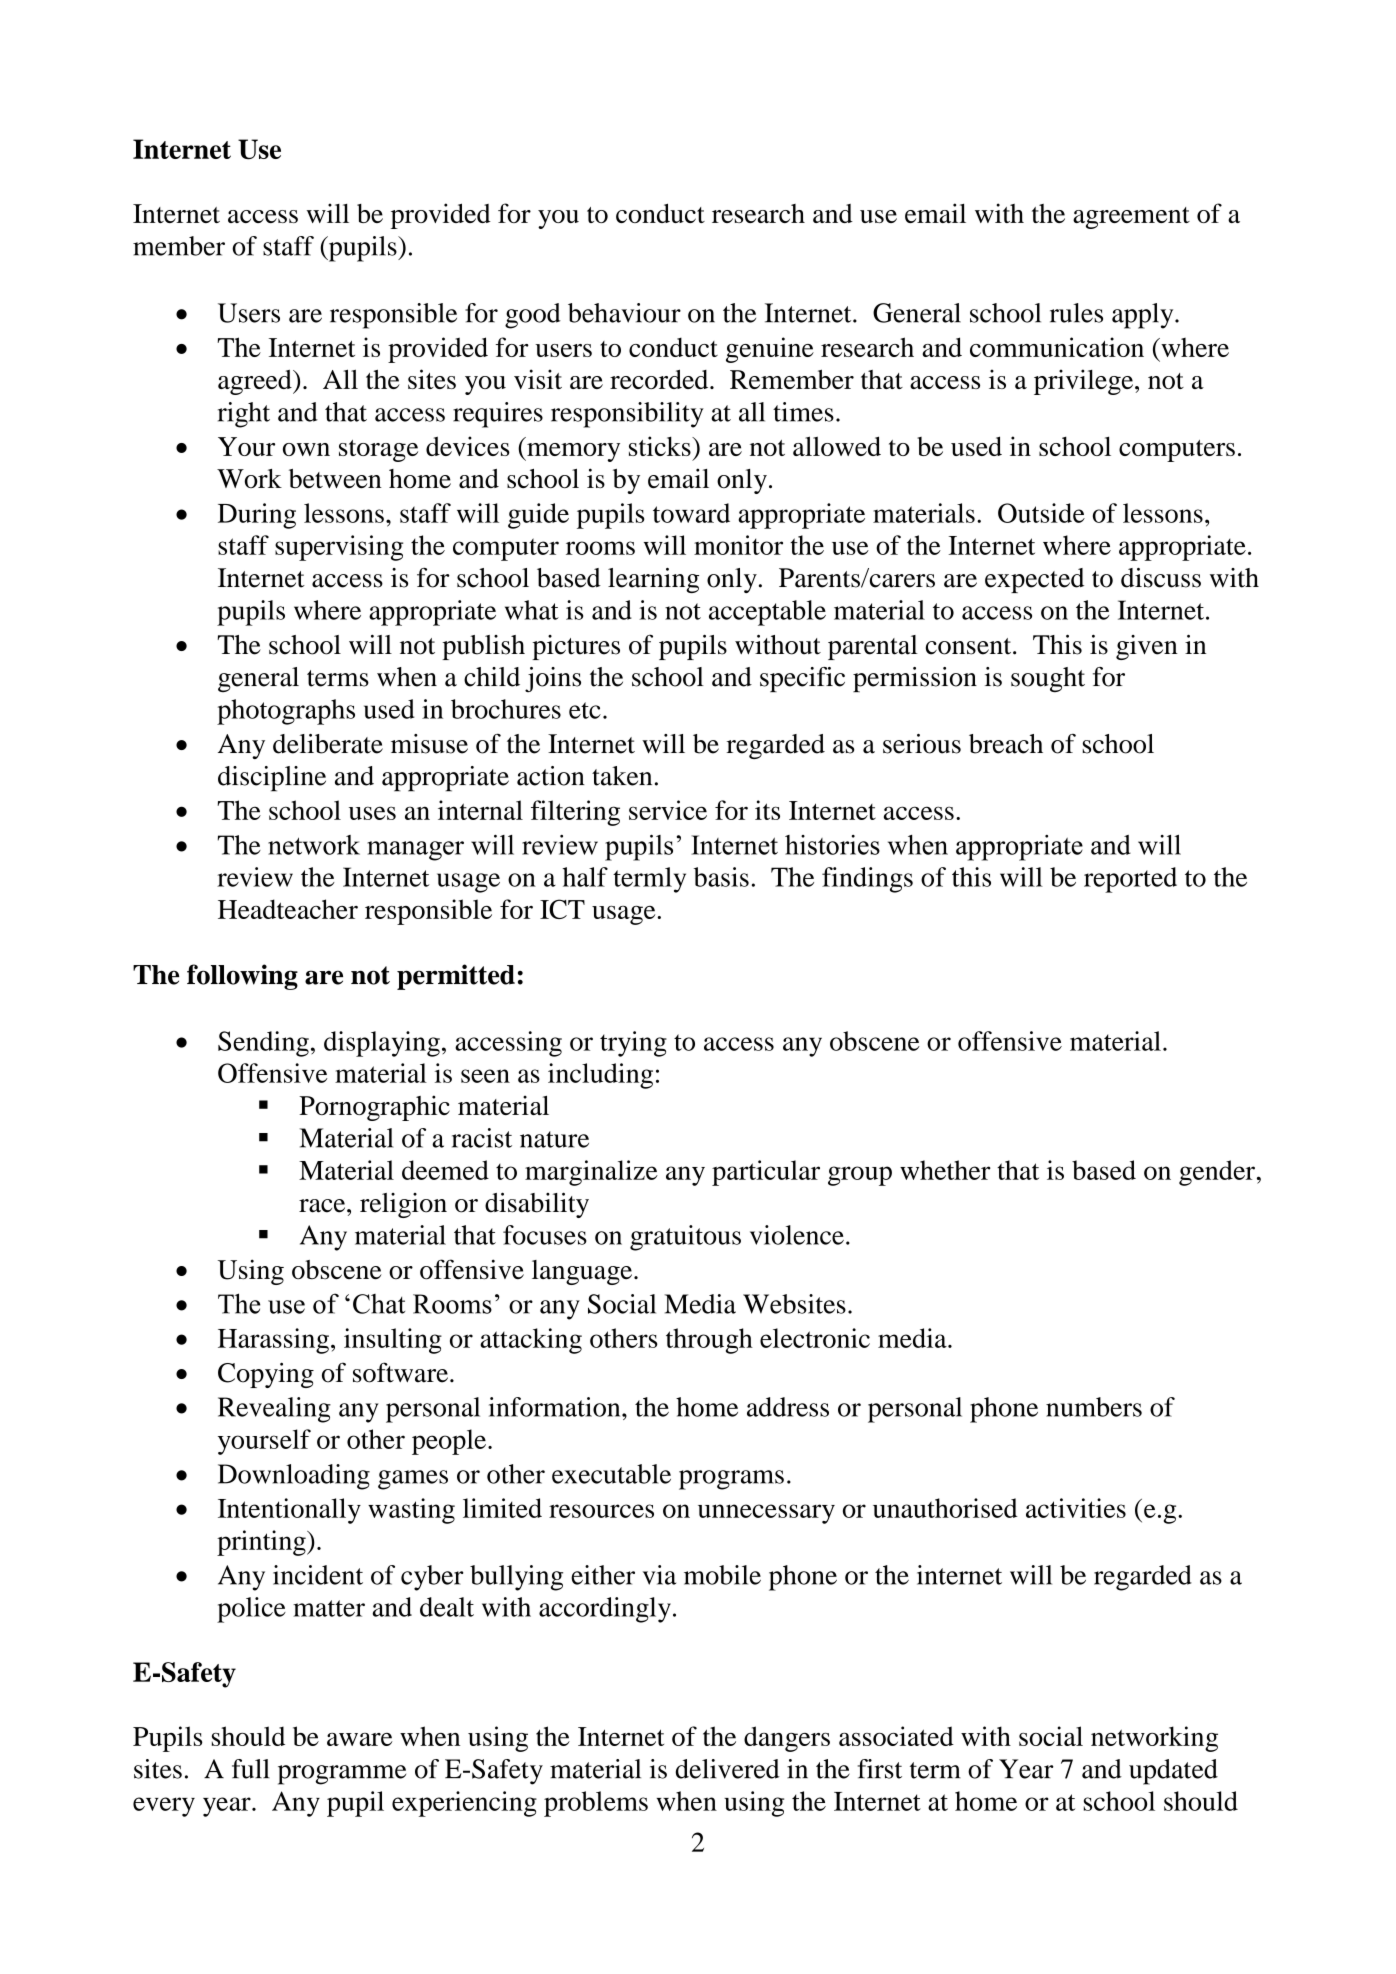 The height and width of the screenshot is (1974, 1396). What do you see at coordinates (1094, 1407) in the screenshot?
I see `numbers` at bounding box center [1094, 1407].
